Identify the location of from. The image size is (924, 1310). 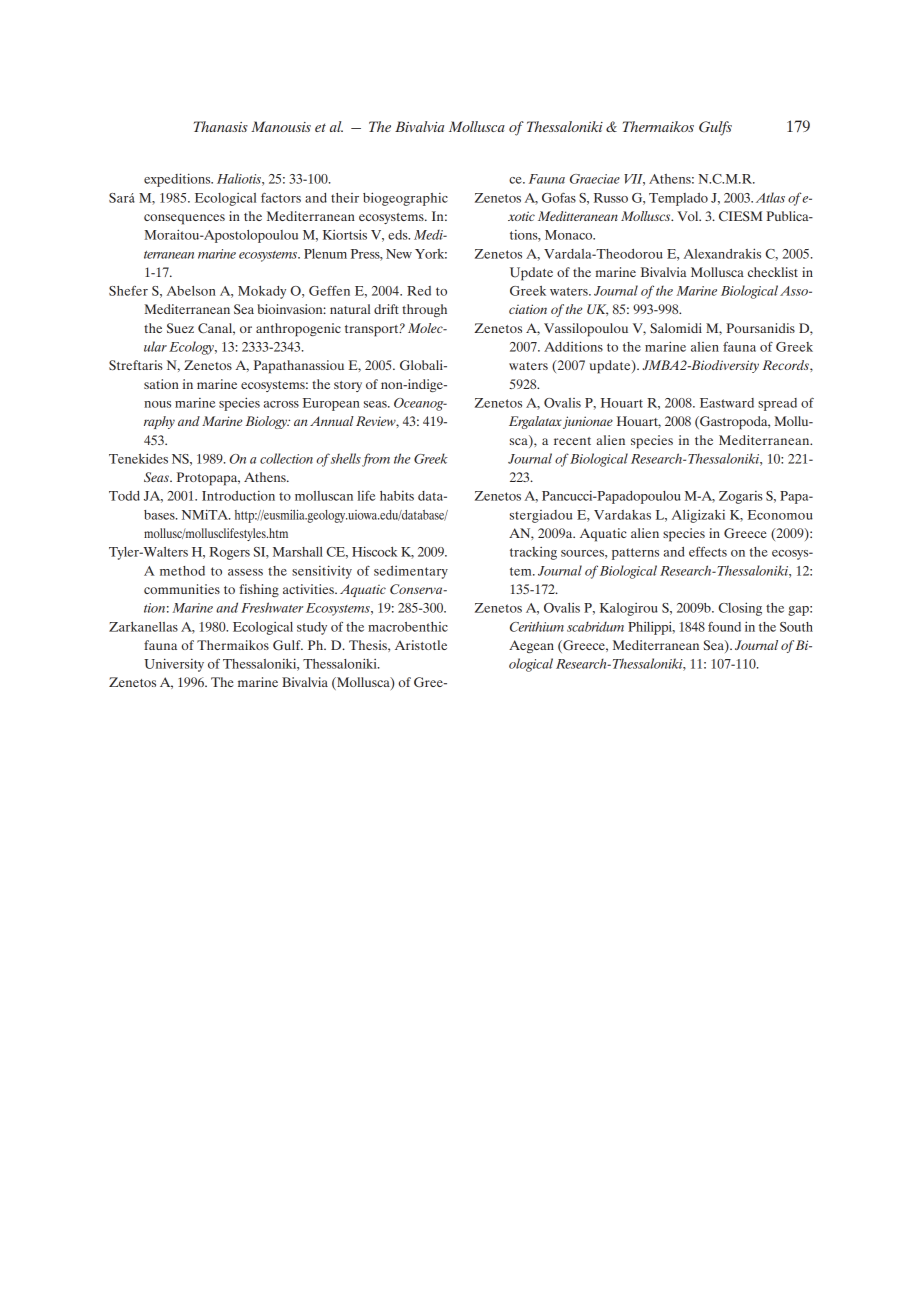
(376, 460).
